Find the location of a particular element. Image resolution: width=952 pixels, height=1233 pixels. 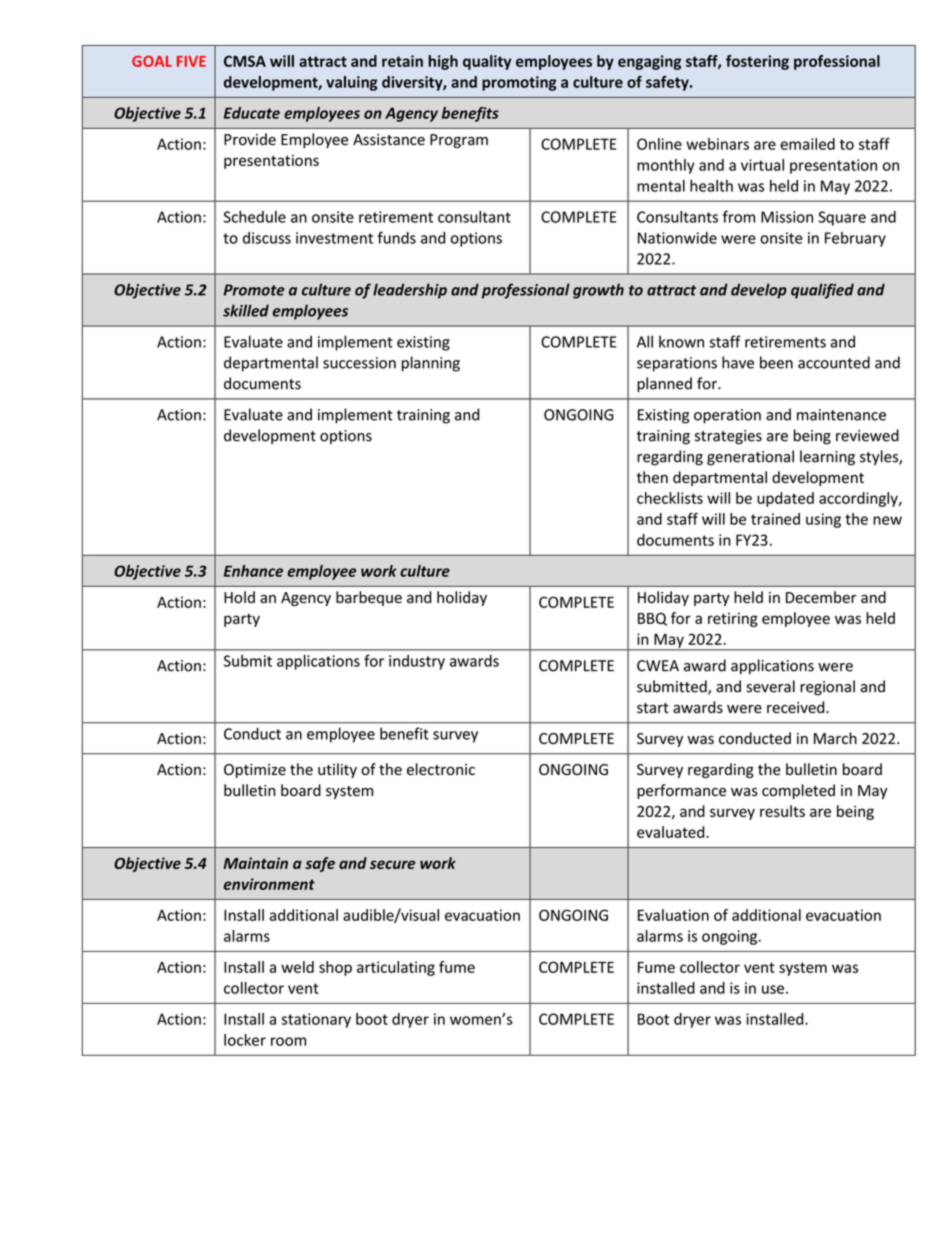

use is located at coordinates (773, 989).
